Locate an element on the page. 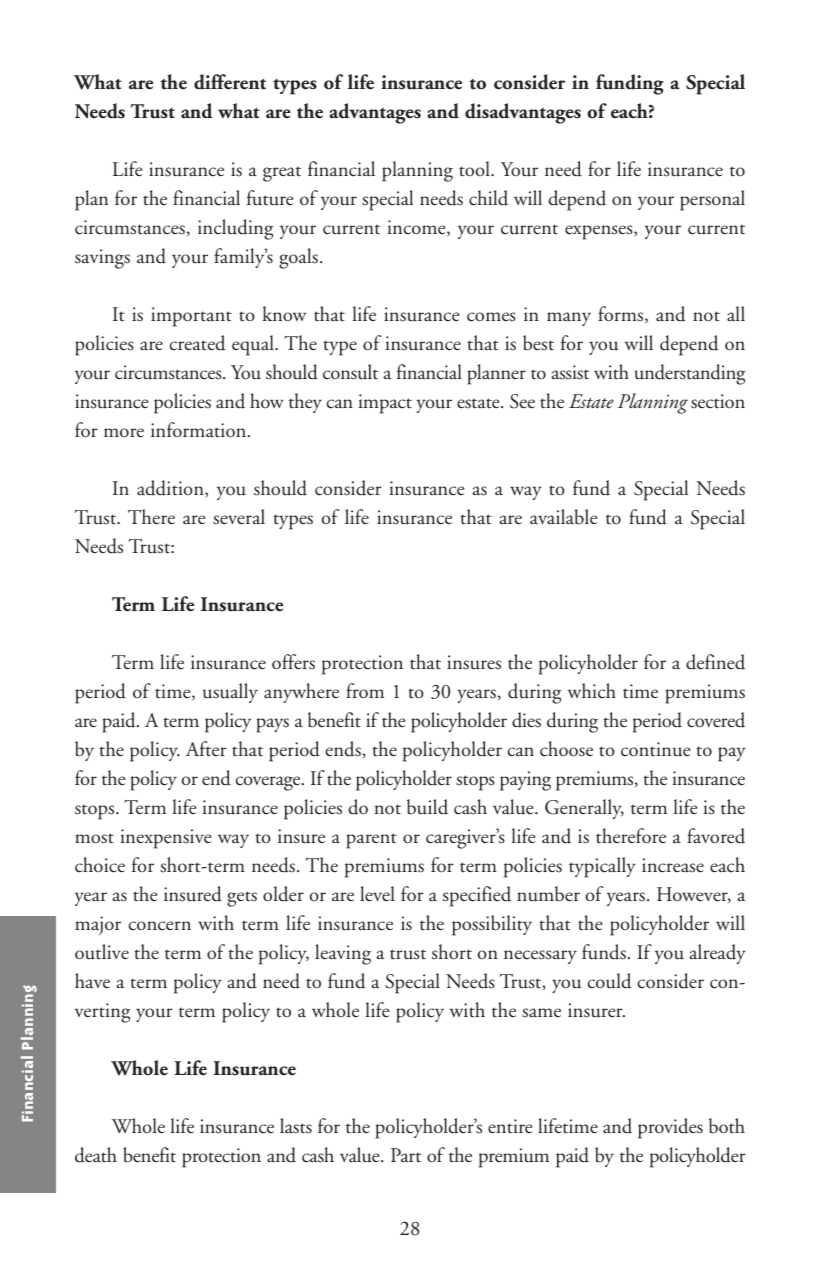 This page has height=1268, width=820. from is located at coordinates (365, 691).
